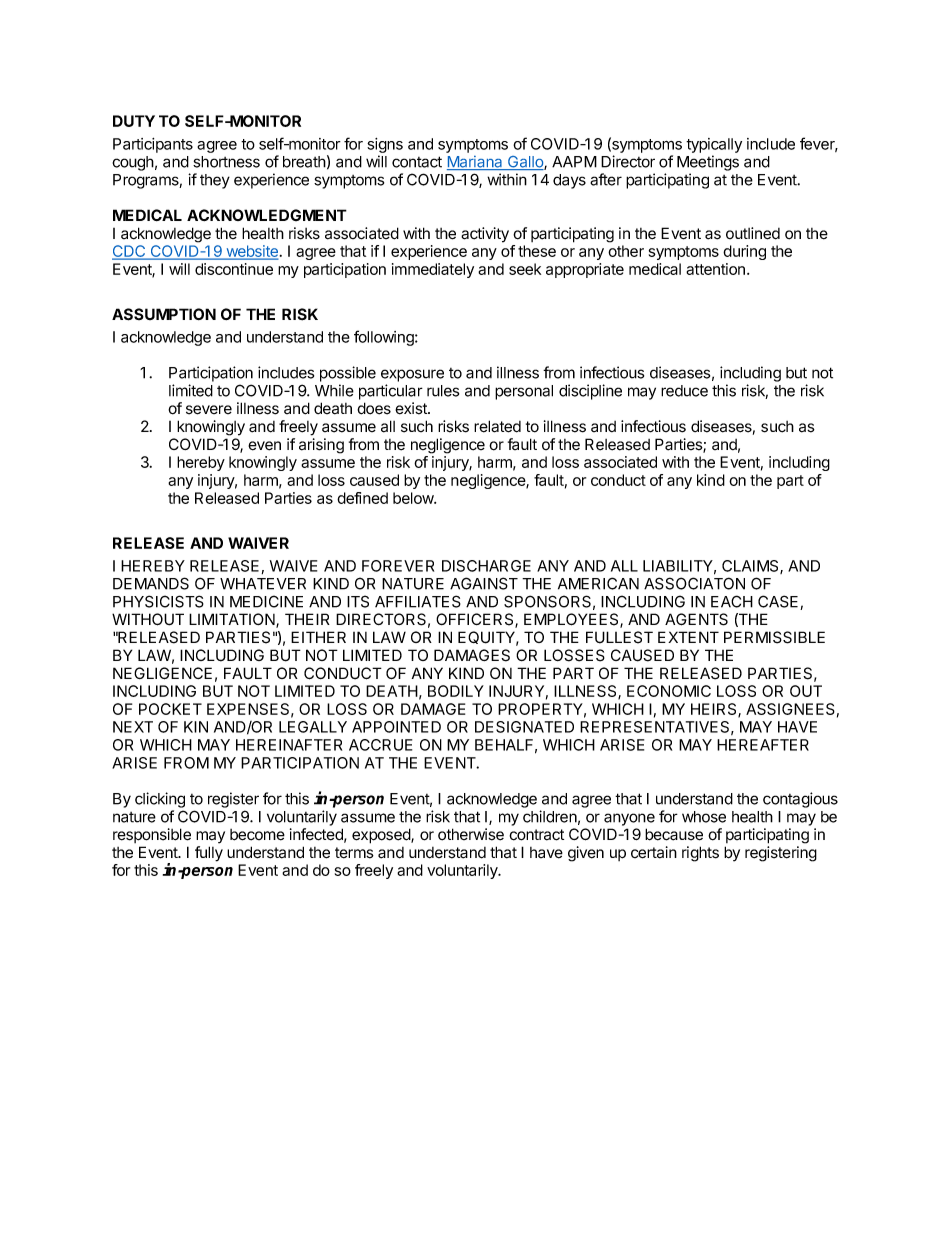 The width and height of the screenshot is (952, 1233). What do you see at coordinates (414, 498) in the screenshot?
I see `below` at bounding box center [414, 498].
